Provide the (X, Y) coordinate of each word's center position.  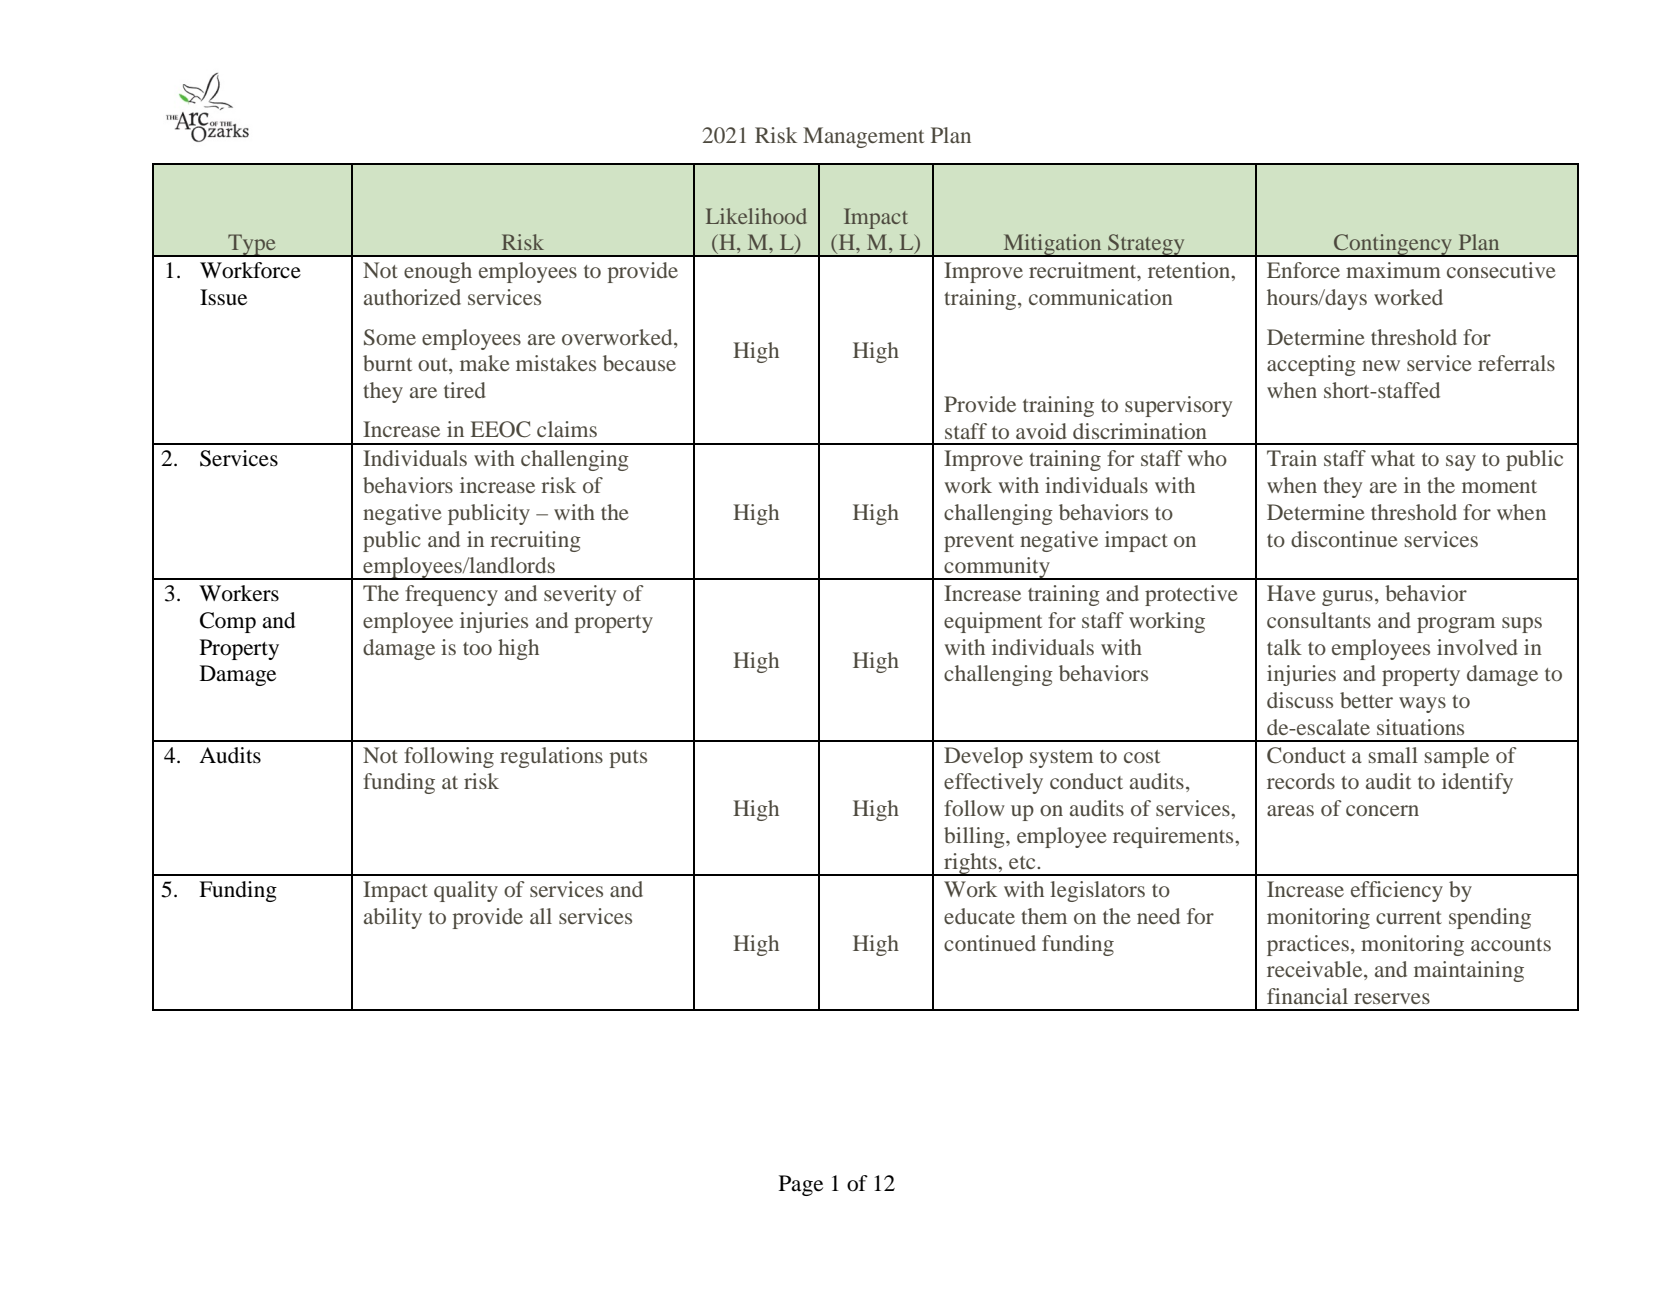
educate (979, 916)
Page (801, 1185)
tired (465, 390)
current (1409, 917)
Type (252, 245)
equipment (993, 622)
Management (863, 137)
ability (393, 918)
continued (990, 943)
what (1393, 458)
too (477, 648)
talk (1284, 647)
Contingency (1393, 245)
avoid (1041, 431)
